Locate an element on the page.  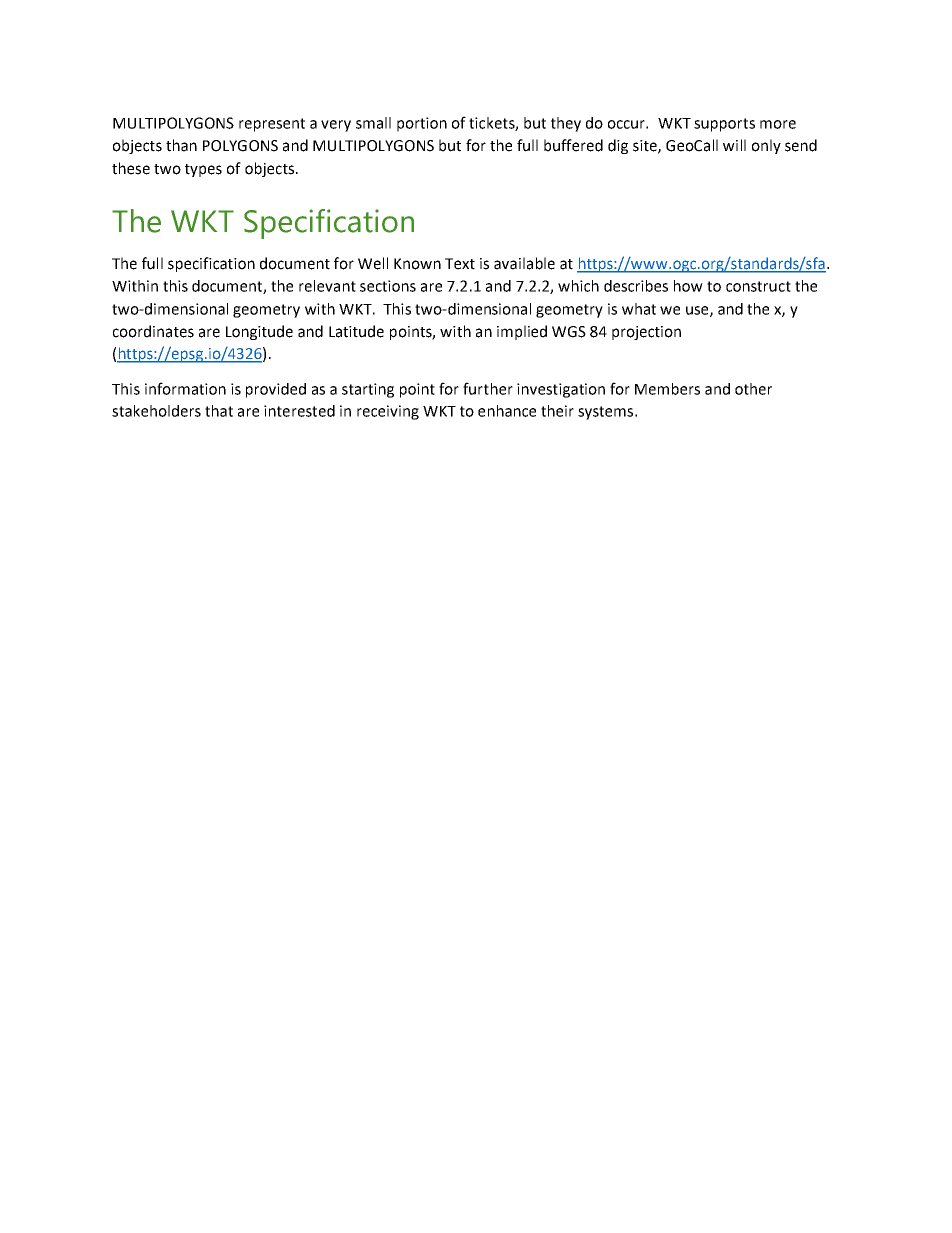
that is located at coordinates (219, 411).
